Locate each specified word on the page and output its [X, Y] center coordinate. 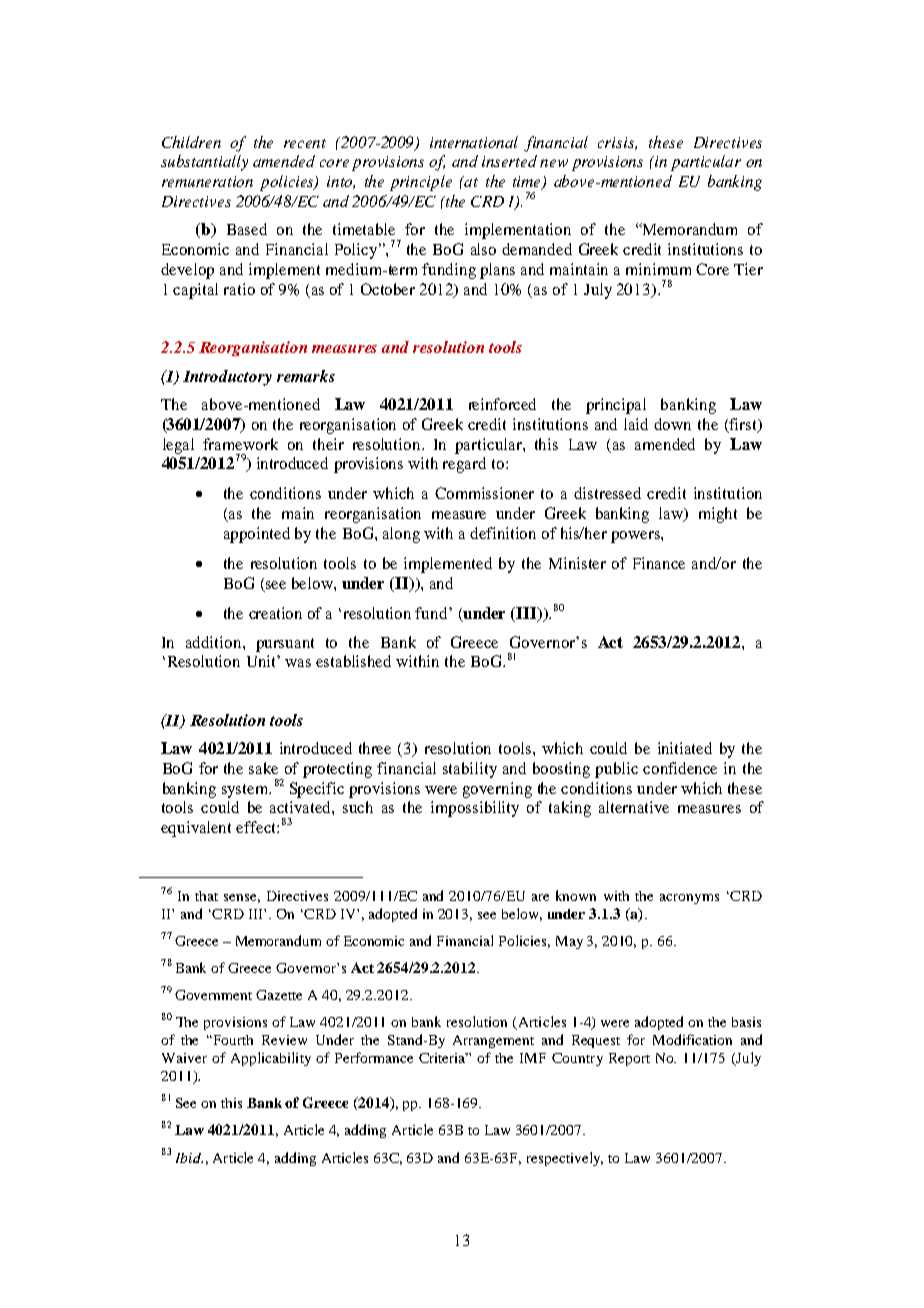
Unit [262, 661]
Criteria [443, 1058]
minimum [658, 269]
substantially [204, 163]
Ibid [189, 1158]
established [353, 661]
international [474, 142]
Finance [659, 563]
